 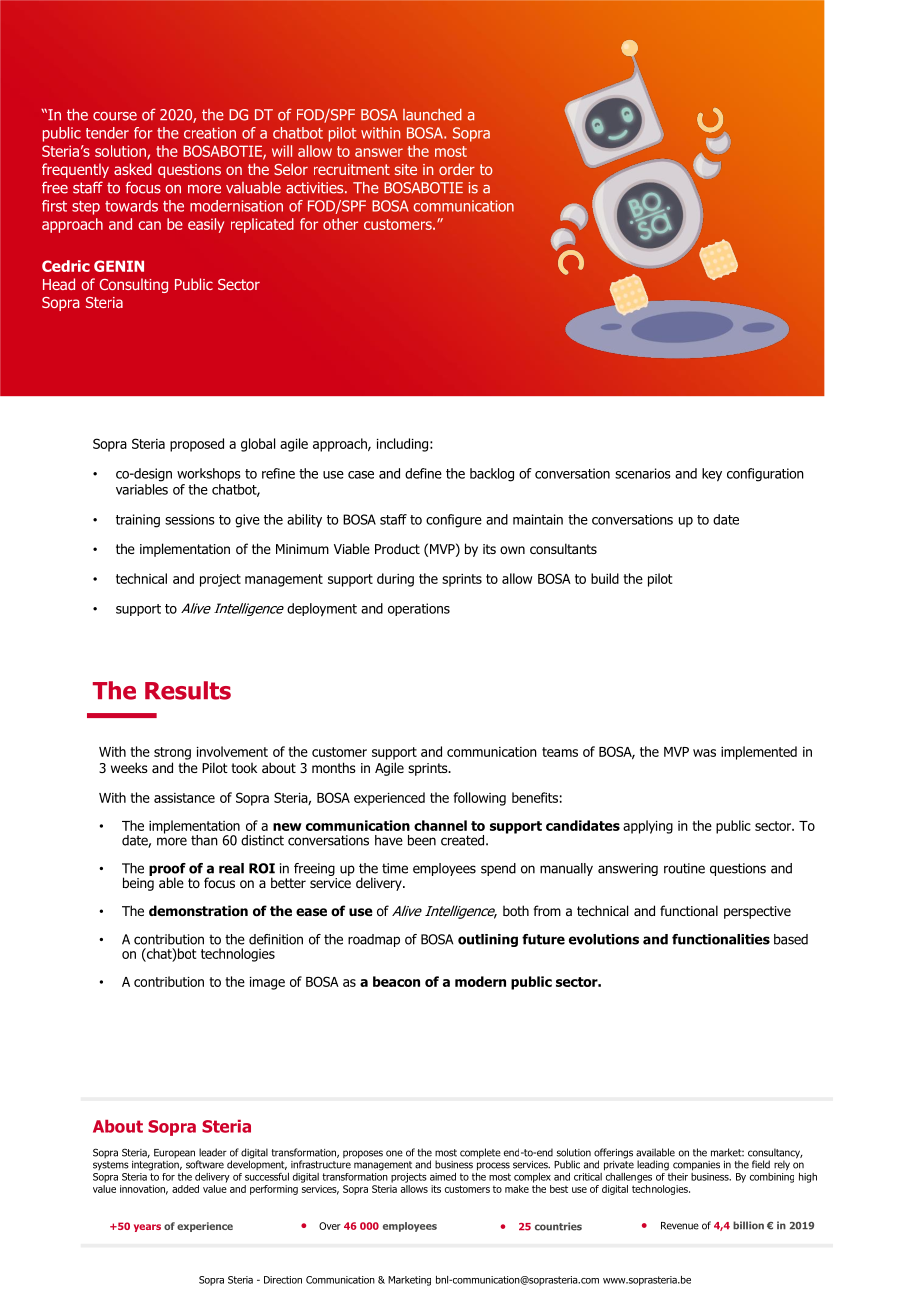 What do you see at coordinates (704, 753) in the screenshot?
I see `was` at bounding box center [704, 753].
